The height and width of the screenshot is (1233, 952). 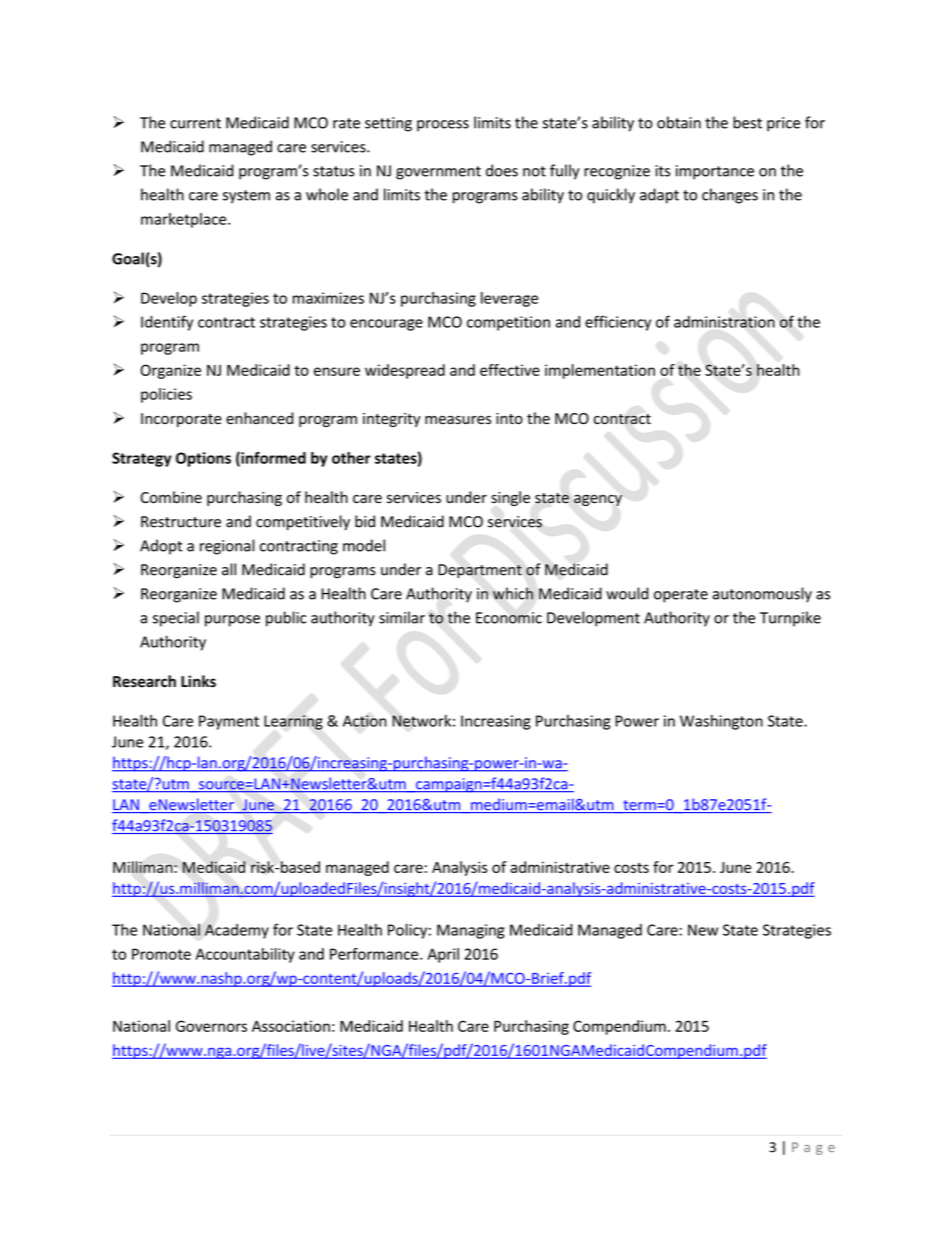 What do you see at coordinates (365, 721) in the screenshot?
I see `Action` at bounding box center [365, 721].
